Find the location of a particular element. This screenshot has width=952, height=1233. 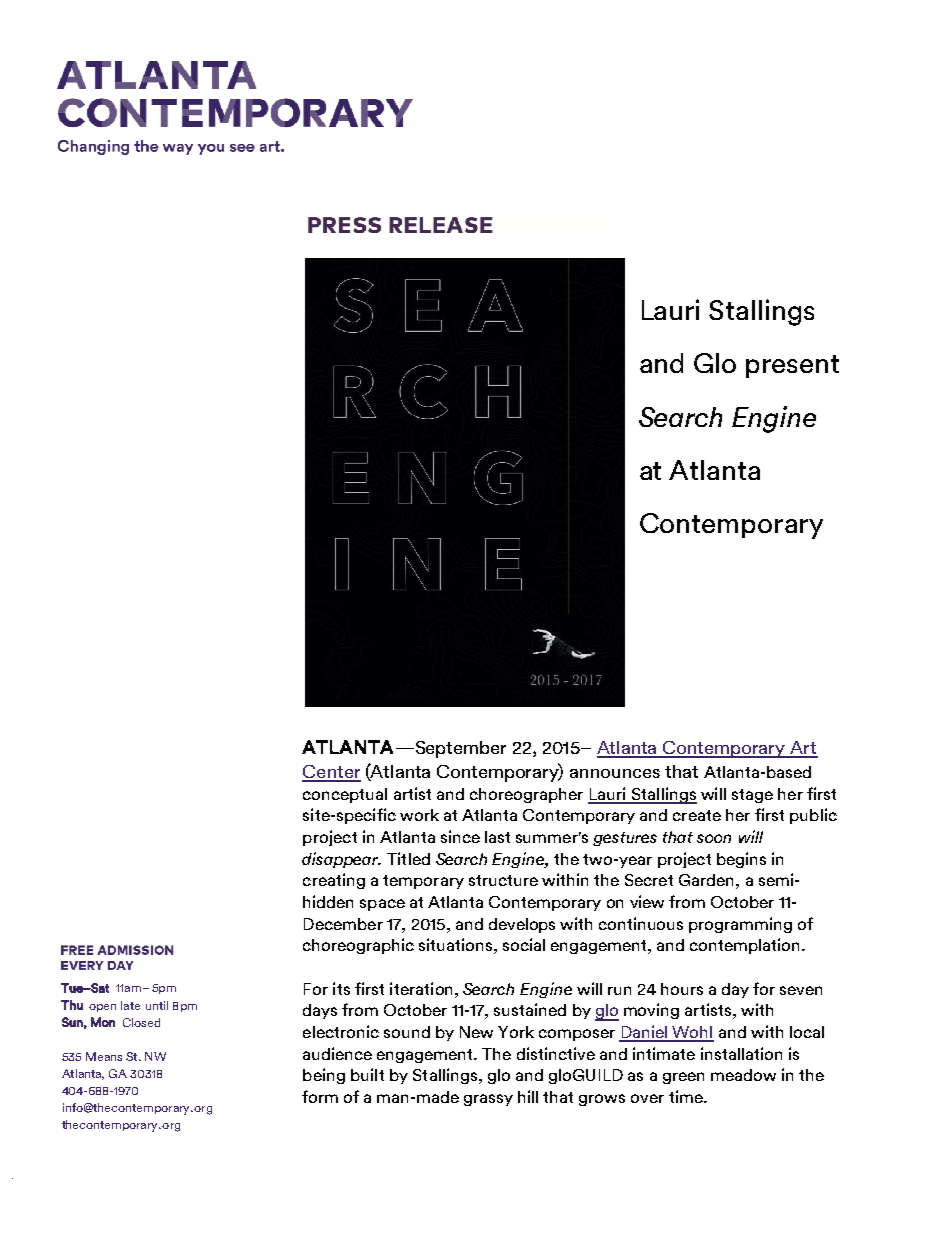

grassy is located at coordinates (488, 1100).
